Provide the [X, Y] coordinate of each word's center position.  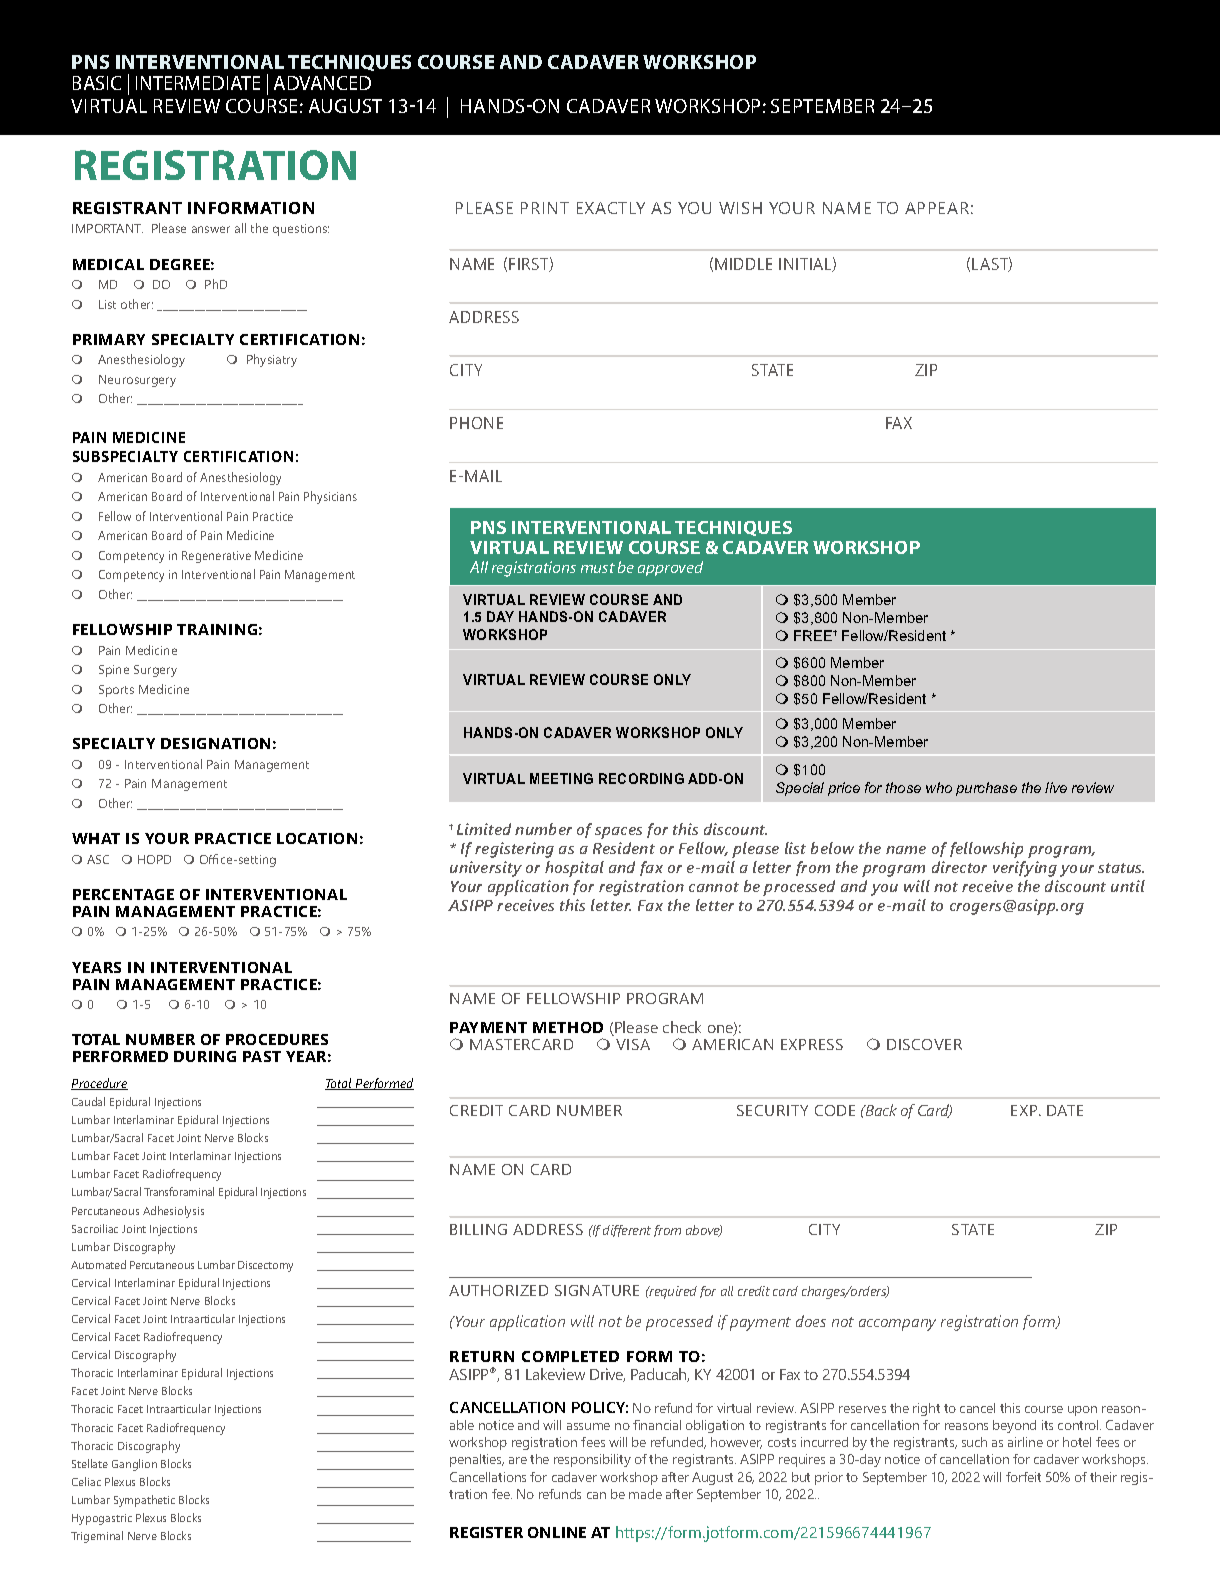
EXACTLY [611, 208]
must [598, 568]
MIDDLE [743, 264]
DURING [205, 1056]
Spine [114, 671]
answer [211, 229]
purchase [986, 789]
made [645, 1494]
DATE [1065, 1110]
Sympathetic [144, 1501]
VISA [633, 1044]
